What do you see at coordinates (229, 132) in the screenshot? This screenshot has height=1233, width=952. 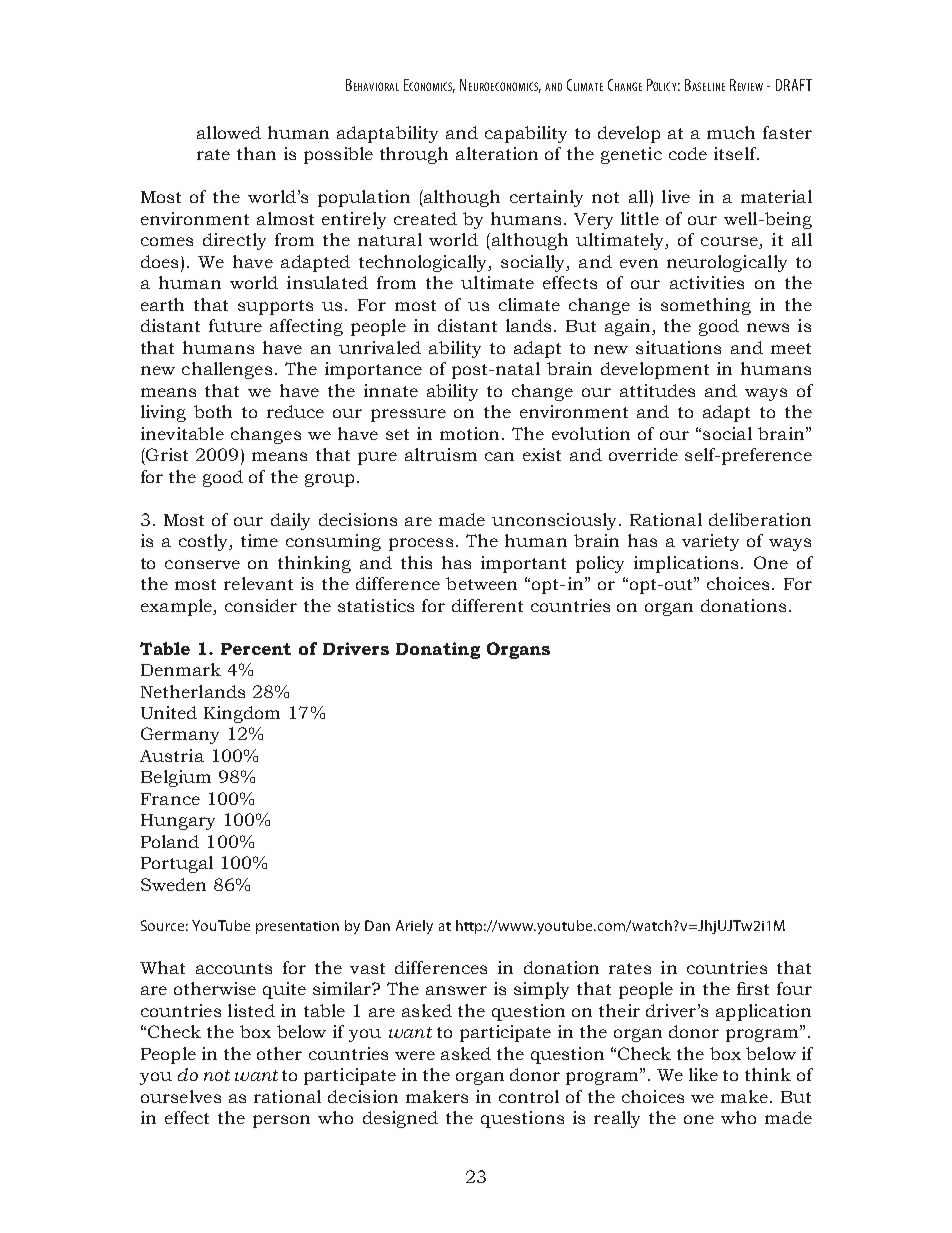 I see `allowed` at bounding box center [229, 132].
